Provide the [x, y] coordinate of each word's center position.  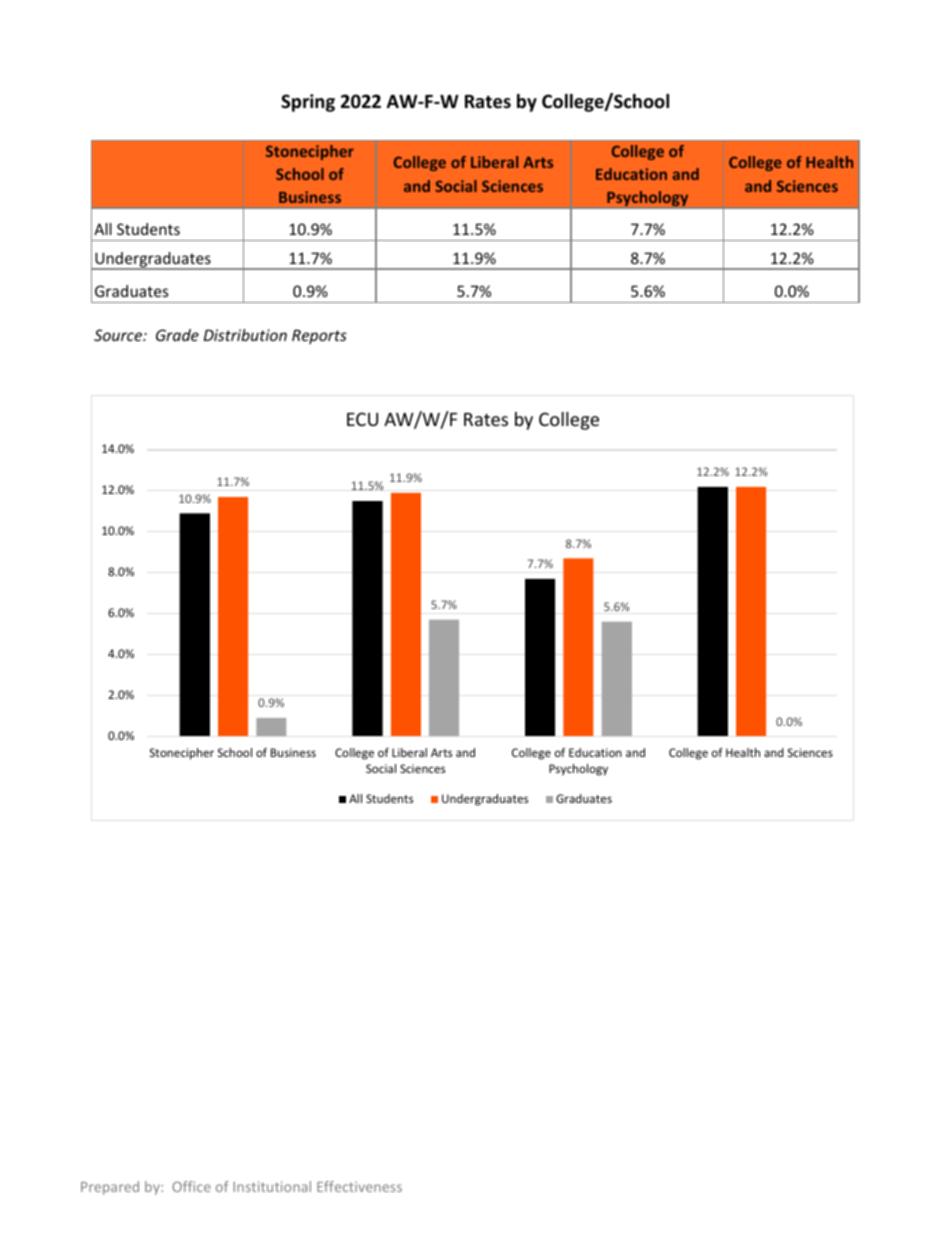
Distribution [245, 335]
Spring [308, 103]
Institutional [272, 1186]
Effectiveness [359, 1186]
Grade [177, 335]
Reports [319, 336]
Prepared [110, 1188]
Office [191, 1186]
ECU [362, 419]
